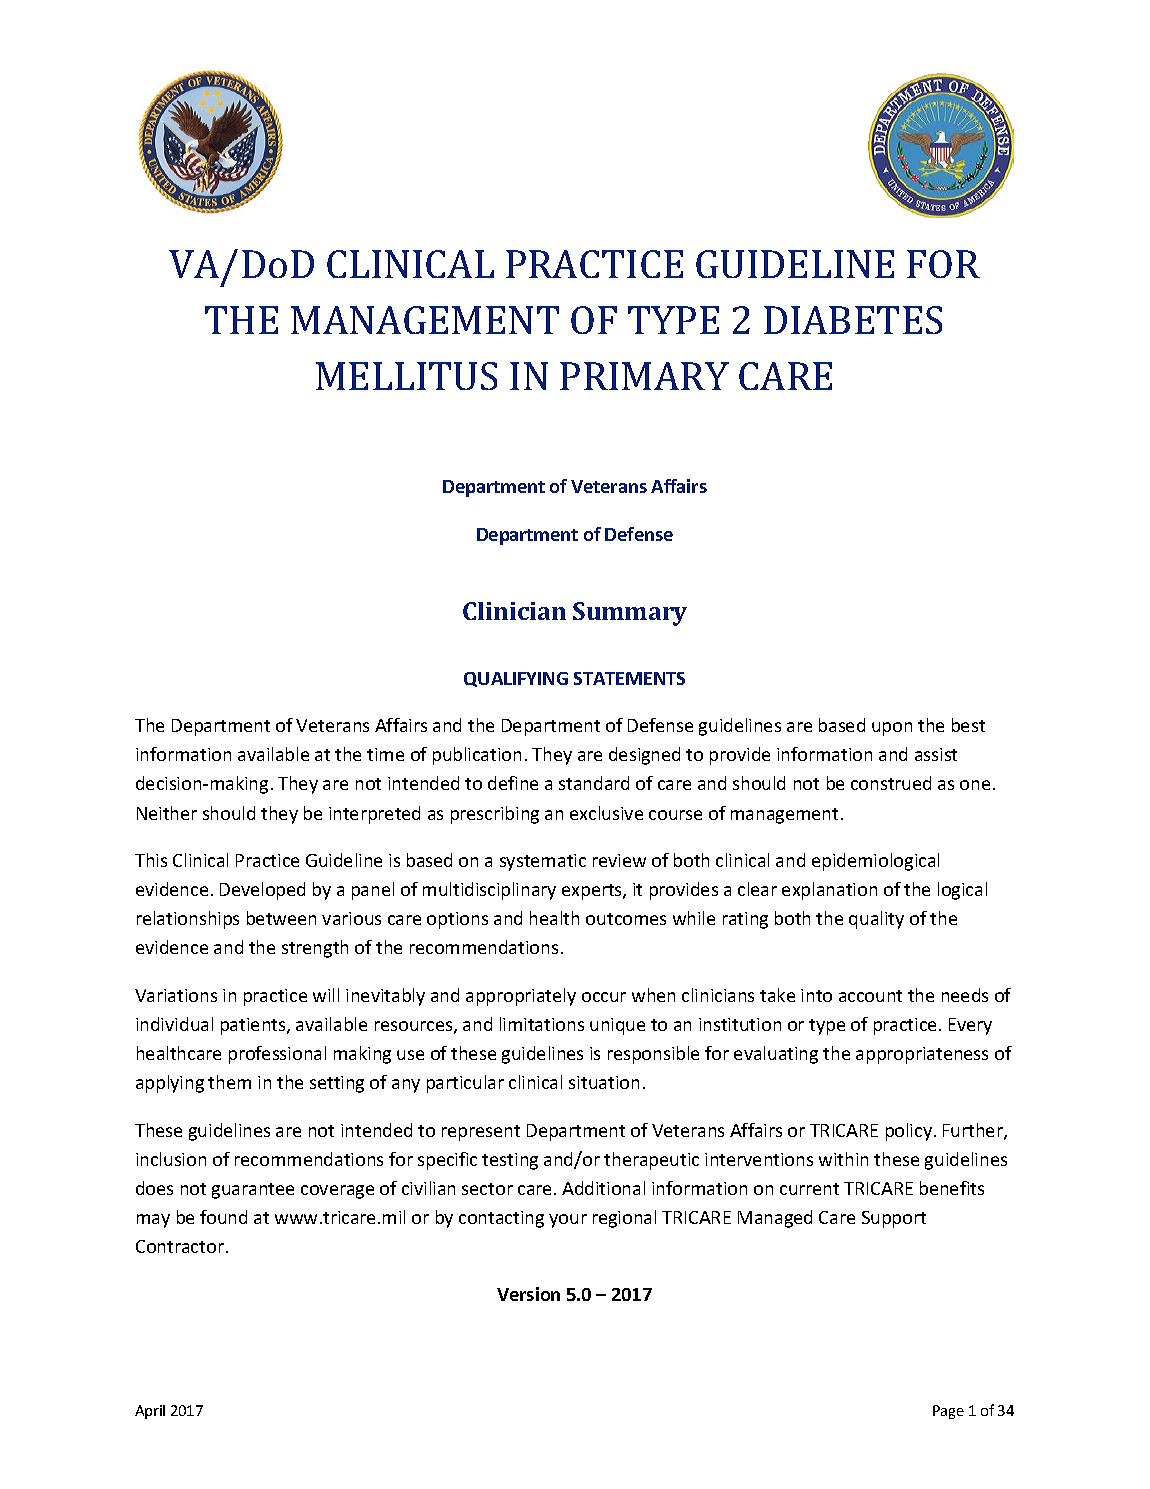 The image size is (1150, 1489). I want to click on time, so click(385, 754).
